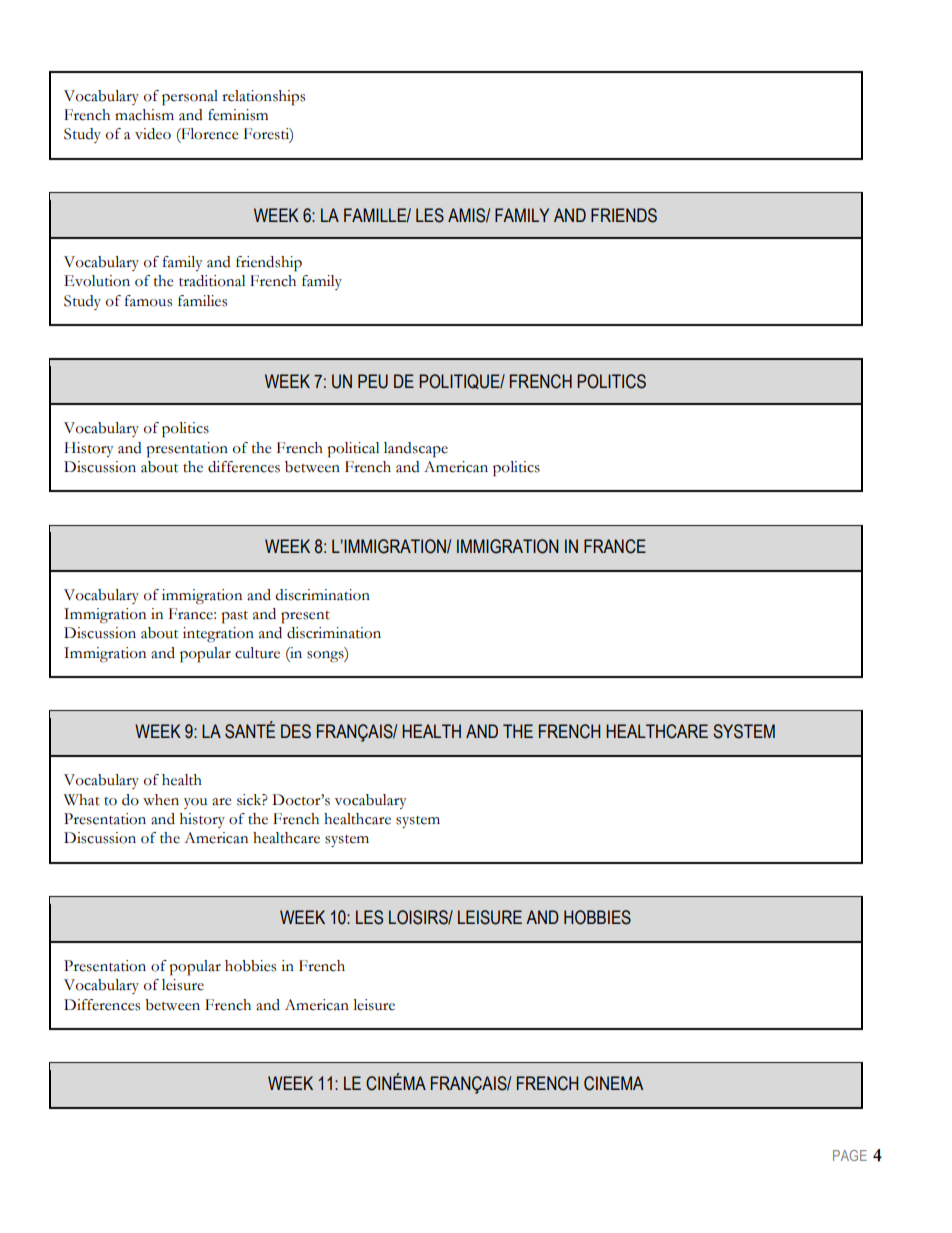  What do you see at coordinates (416, 450) in the document?
I see `landscape` at bounding box center [416, 450].
